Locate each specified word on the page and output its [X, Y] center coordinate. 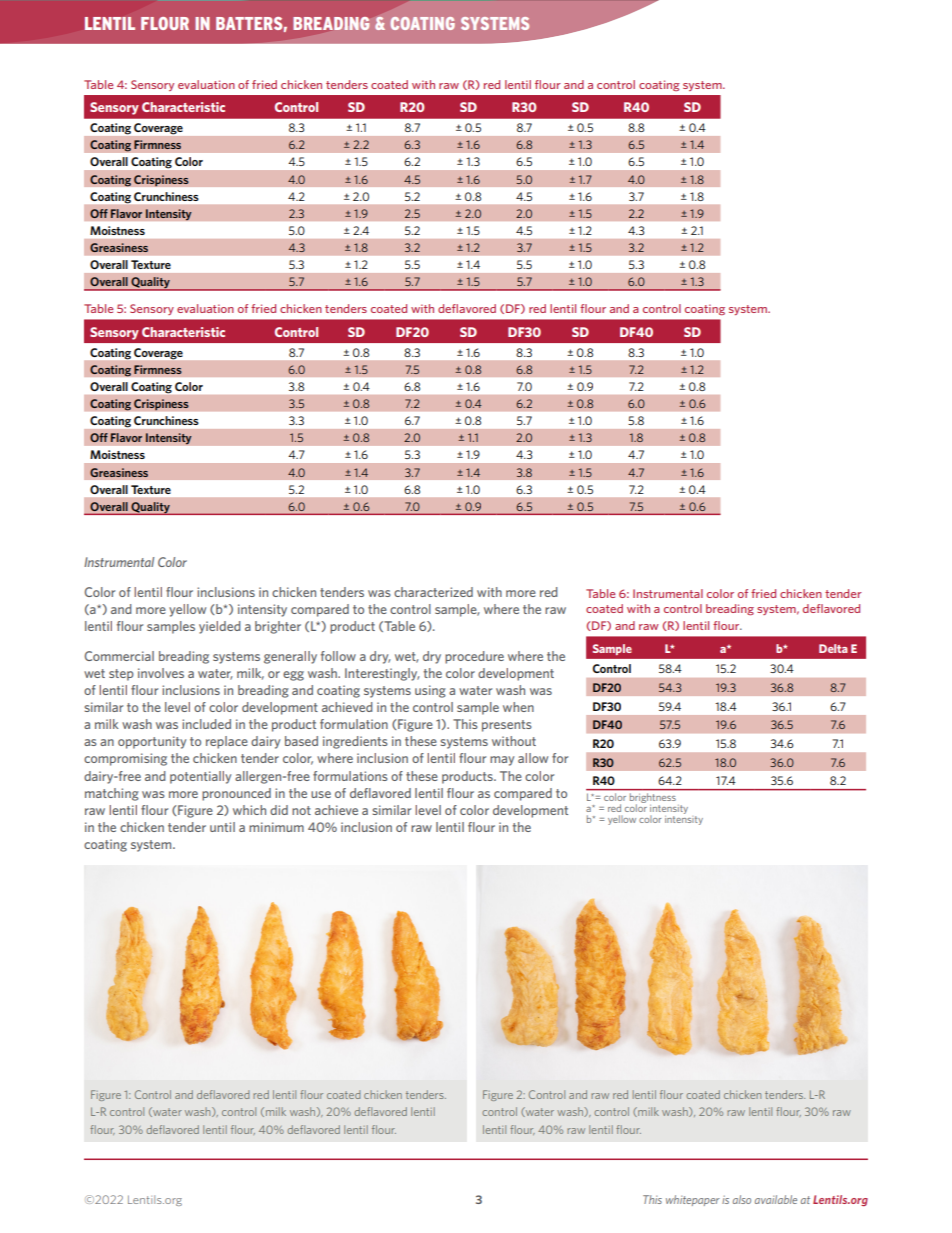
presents [507, 726]
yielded [219, 627]
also [742, 1199]
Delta [833, 648]
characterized [433, 592]
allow [533, 758]
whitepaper [693, 1200]
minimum [276, 827]
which [249, 810]
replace [227, 742]
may [502, 761]
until [222, 827]
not [301, 810]
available [776, 1199]
